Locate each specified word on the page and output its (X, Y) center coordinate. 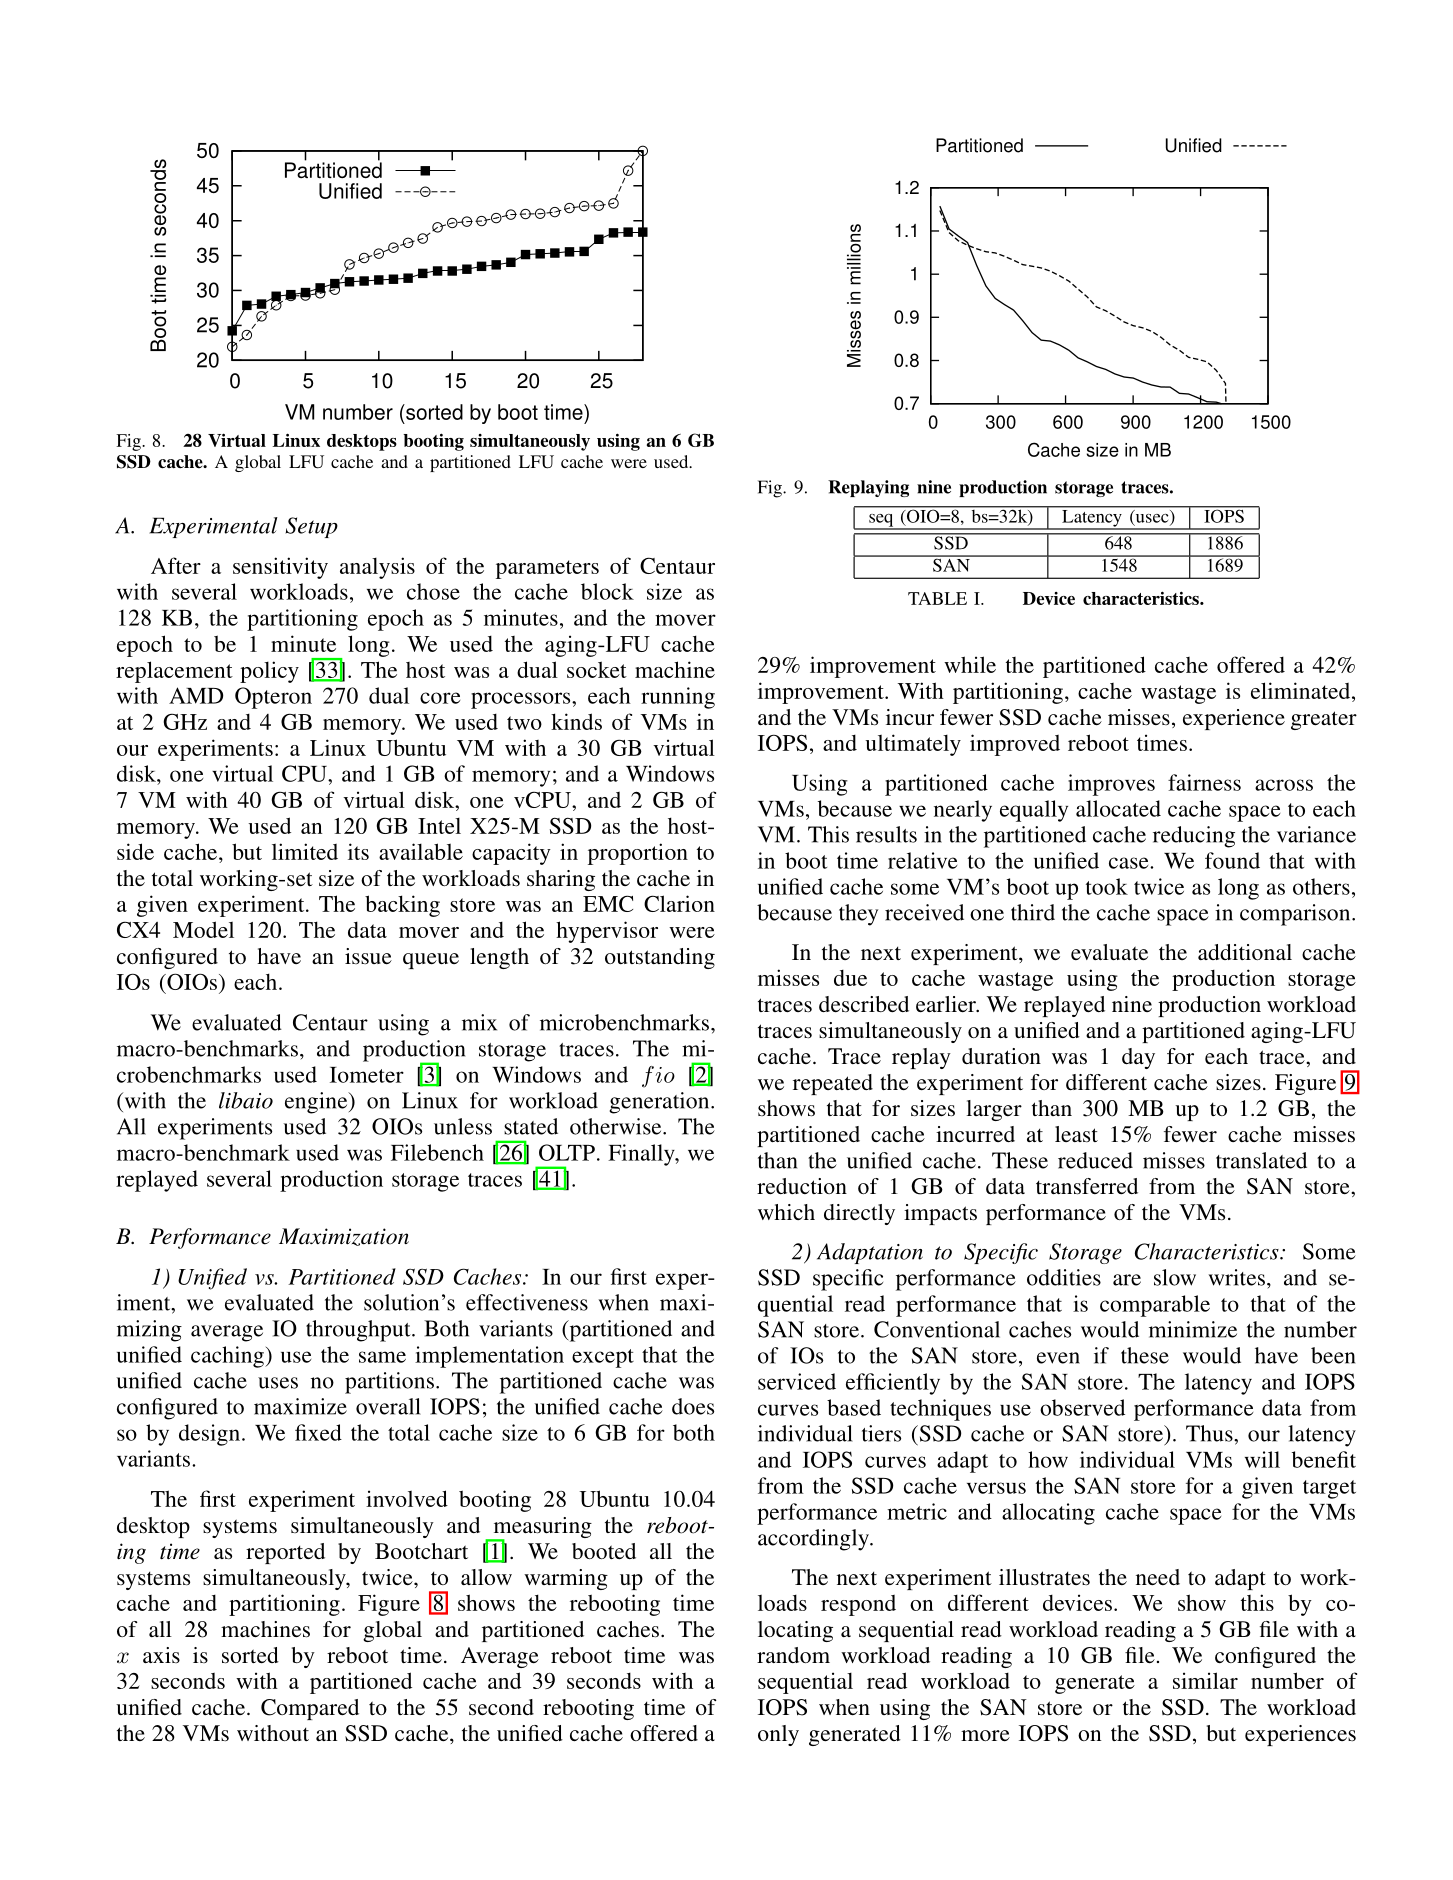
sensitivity (280, 568)
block (607, 591)
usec (1152, 518)
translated (1261, 1160)
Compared (310, 1709)
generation (660, 1103)
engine (317, 1103)
